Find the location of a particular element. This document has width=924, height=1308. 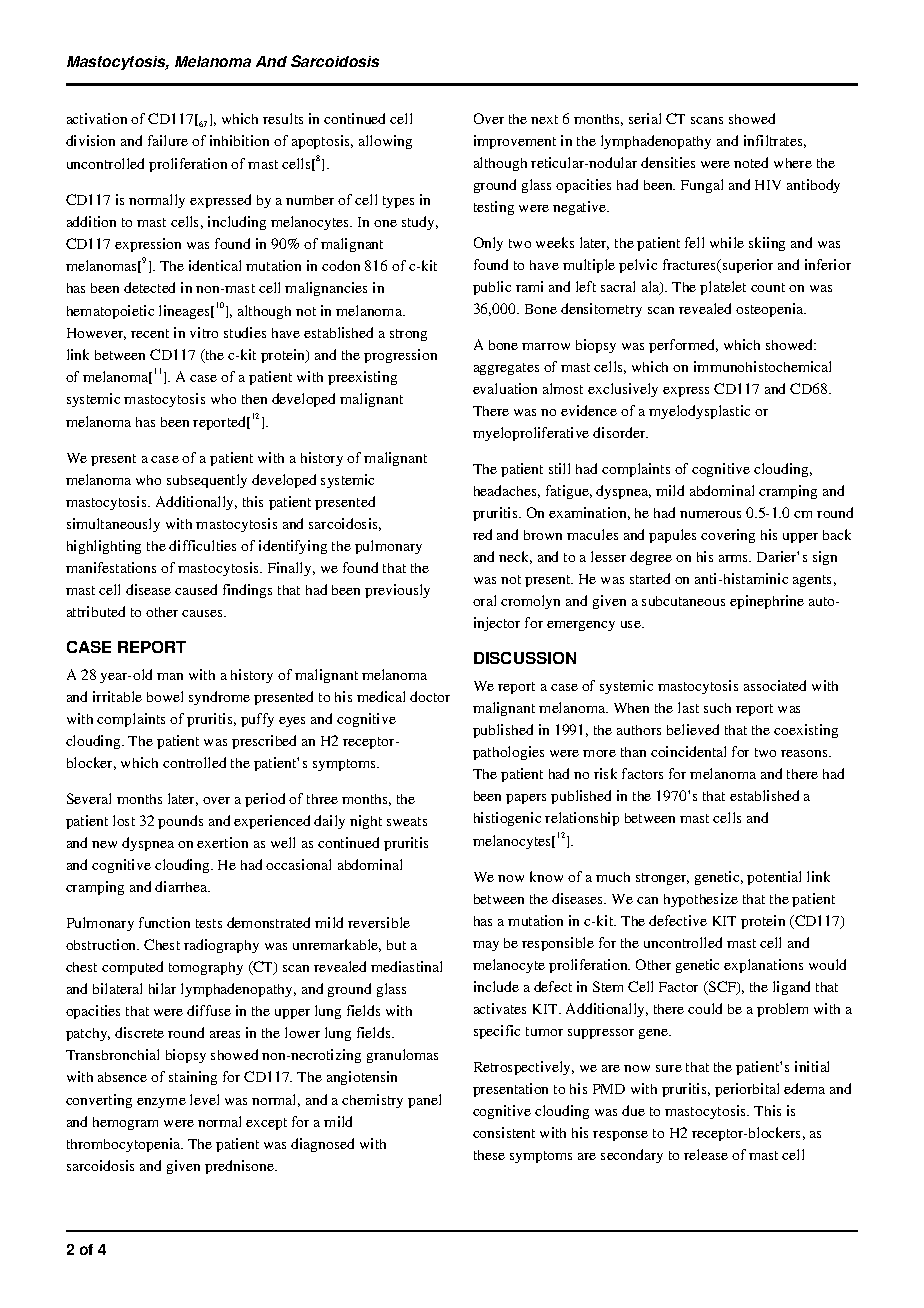

causes is located at coordinates (203, 613).
